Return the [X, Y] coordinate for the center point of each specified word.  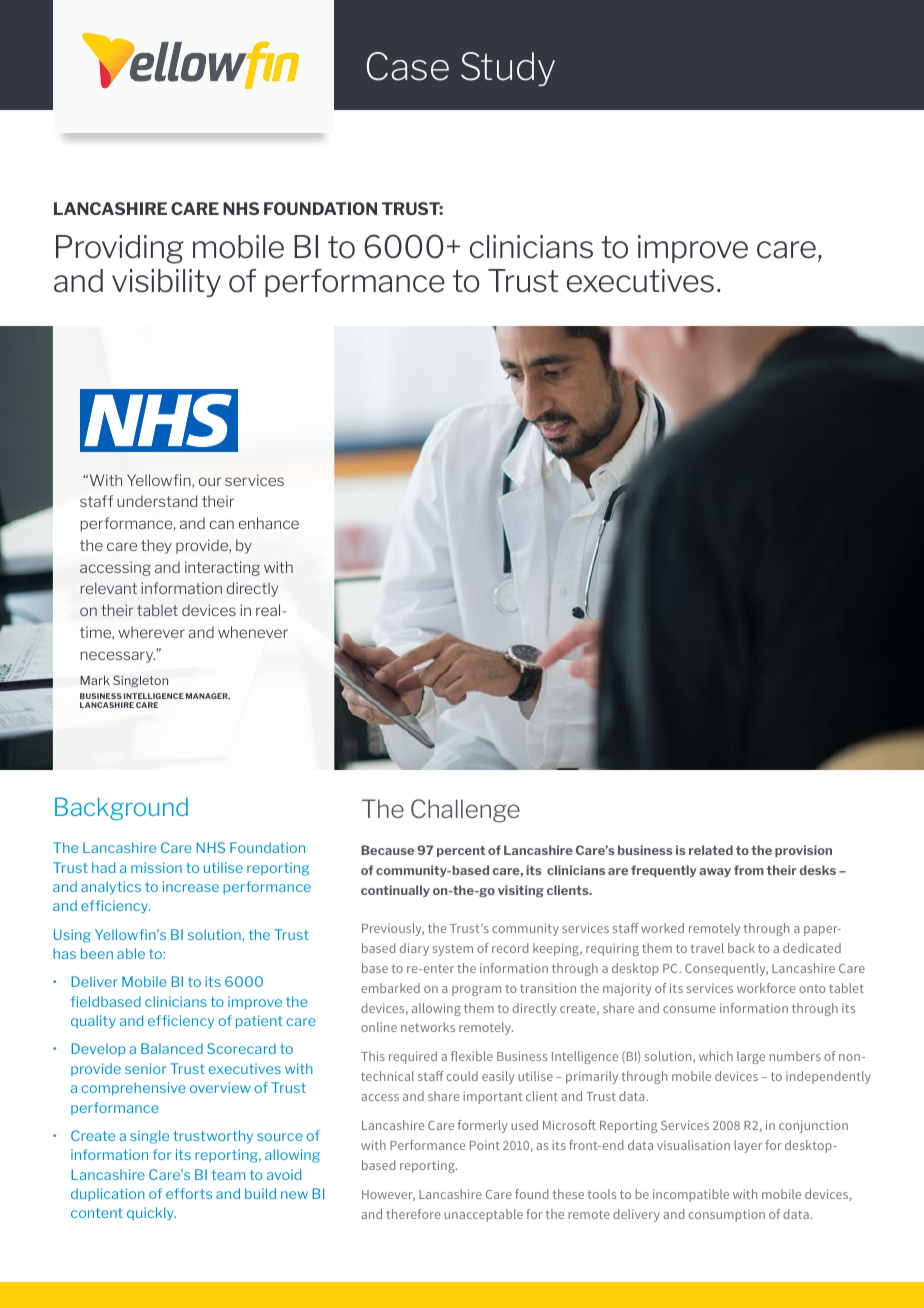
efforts [189, 1193]
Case [408, 66]
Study [508, 69]
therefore [413, 1214]
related [711, 850]
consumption [727, 1215]
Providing [120, 249]
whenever [253, 632]
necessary [118, 657]
